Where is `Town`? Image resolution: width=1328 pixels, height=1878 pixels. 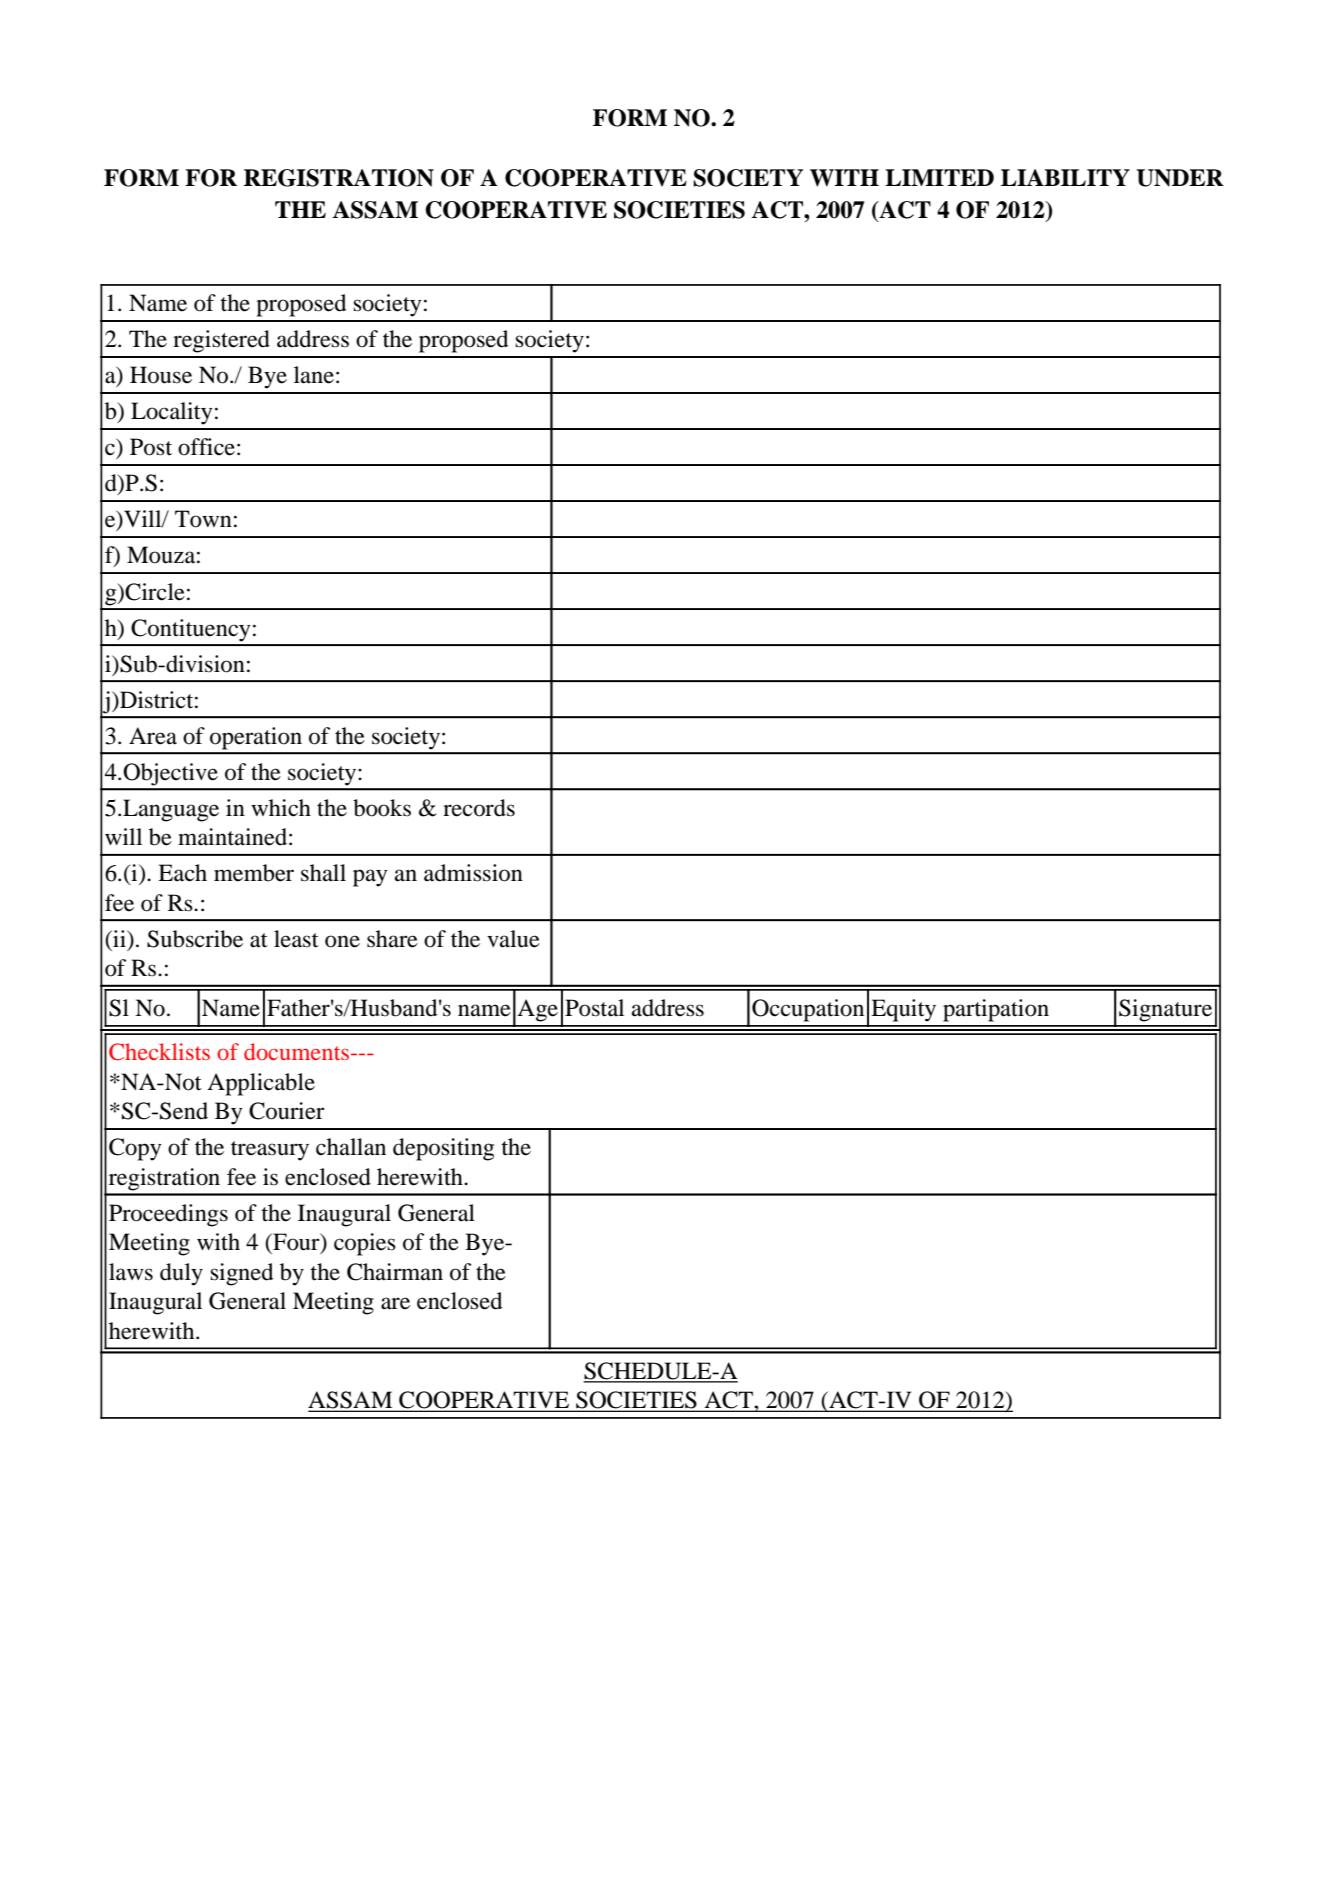
Town is located at coordinates (203, 519).
